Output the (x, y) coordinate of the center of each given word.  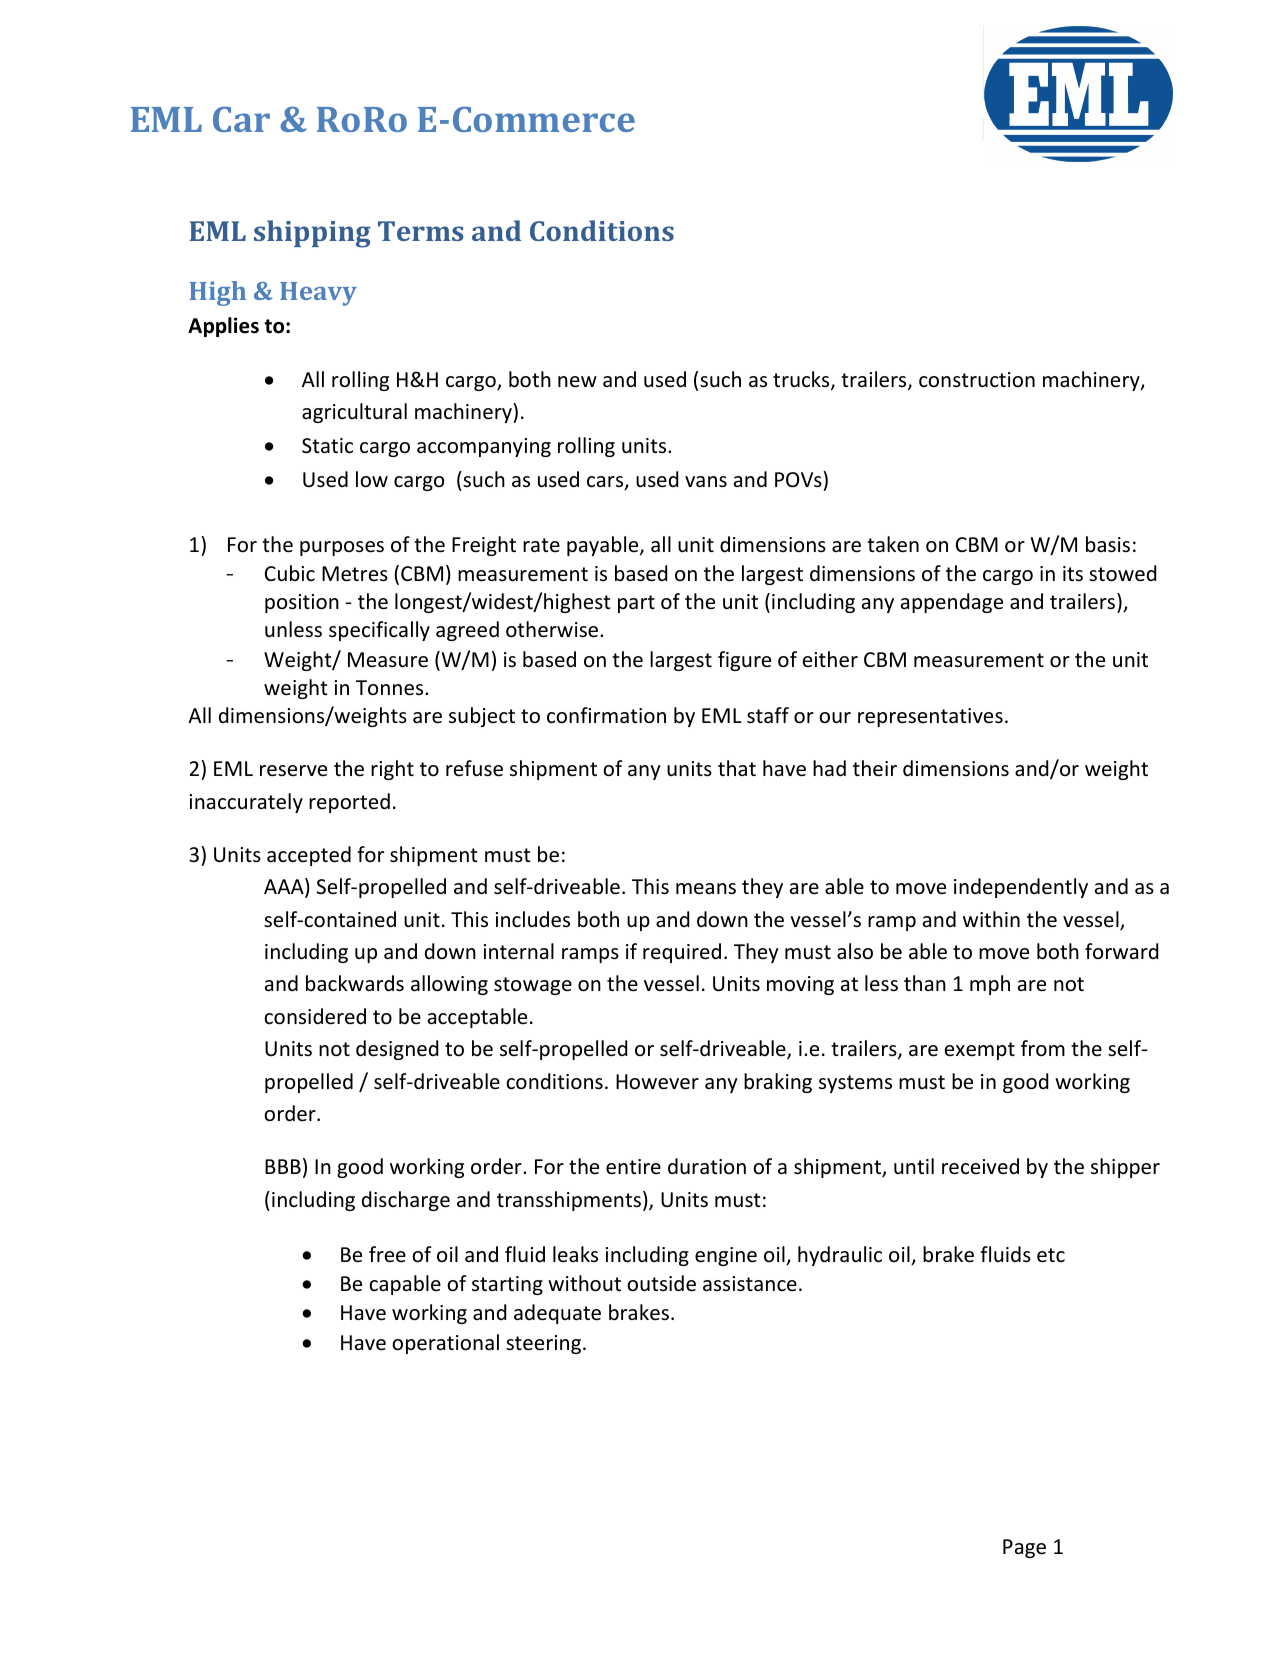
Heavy (318, 294)
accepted (309, 856)
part (636, 604)
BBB (283, 1166)
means (706, 888)
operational (445, 1344)
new (577, 381)
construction (977, 380)
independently (1021, 888)
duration (707, 1166)
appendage (952, 603)
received (980, 1166)
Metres (355, 574)
